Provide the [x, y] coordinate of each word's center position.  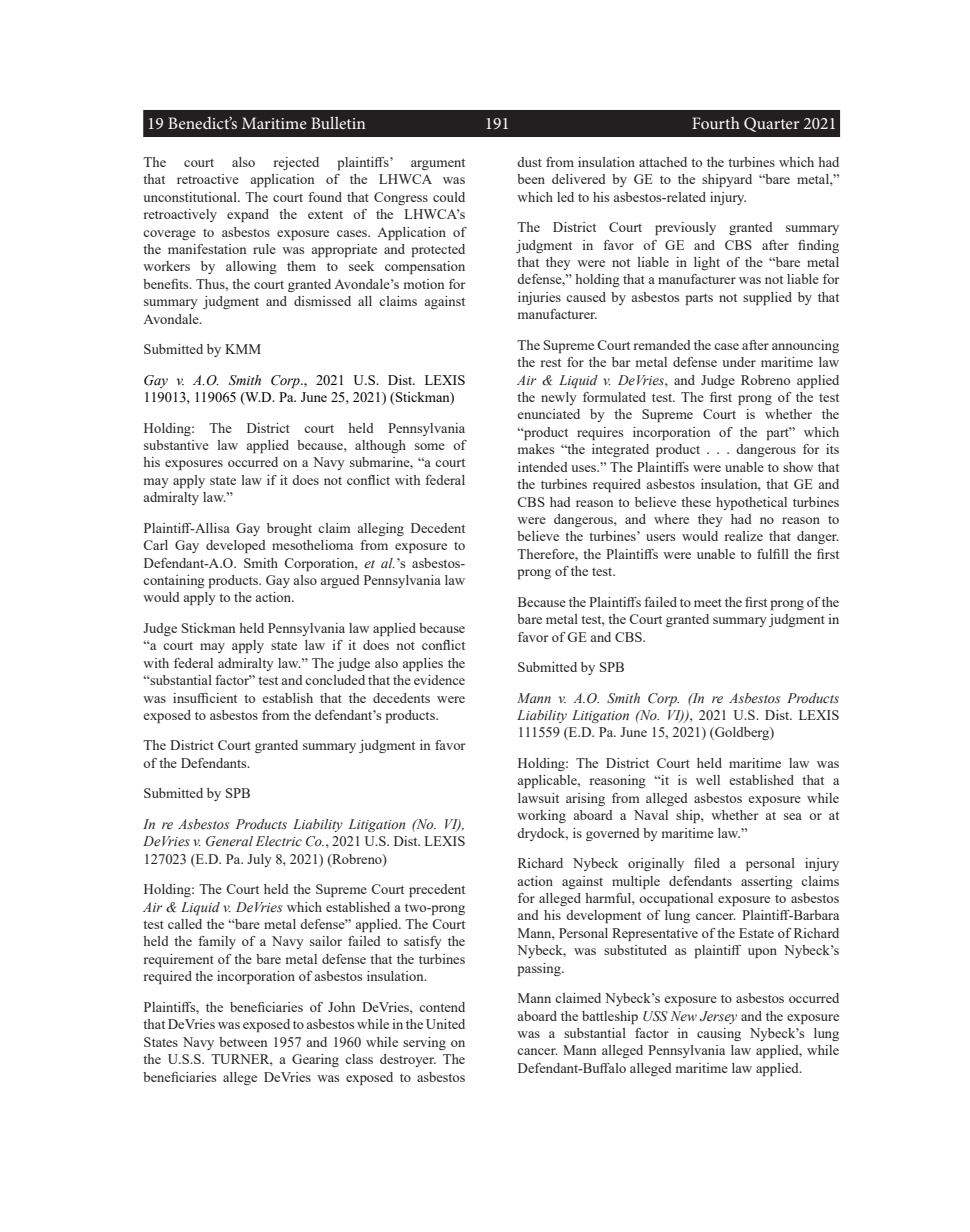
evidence [439, 680]
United [445, 1024]
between [243, 1042]
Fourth [716, 123]
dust [529, 162]
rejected [296, 163]
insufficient [205, 698]
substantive [176, 445]
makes [536, 449]
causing [719, 1034]
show [798, 467]
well [708, 780]
